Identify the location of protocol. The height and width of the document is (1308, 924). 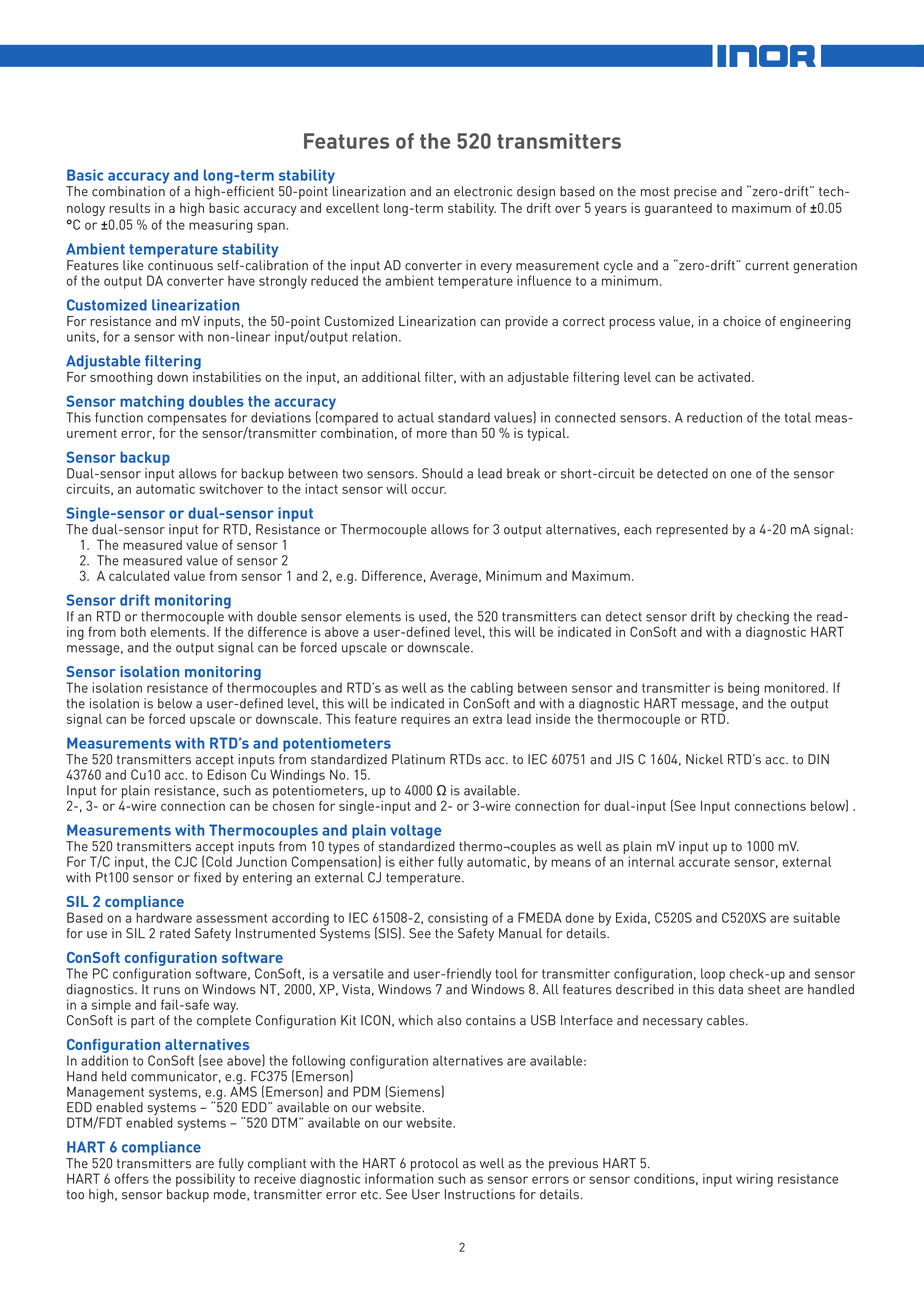
(436, 1166).
